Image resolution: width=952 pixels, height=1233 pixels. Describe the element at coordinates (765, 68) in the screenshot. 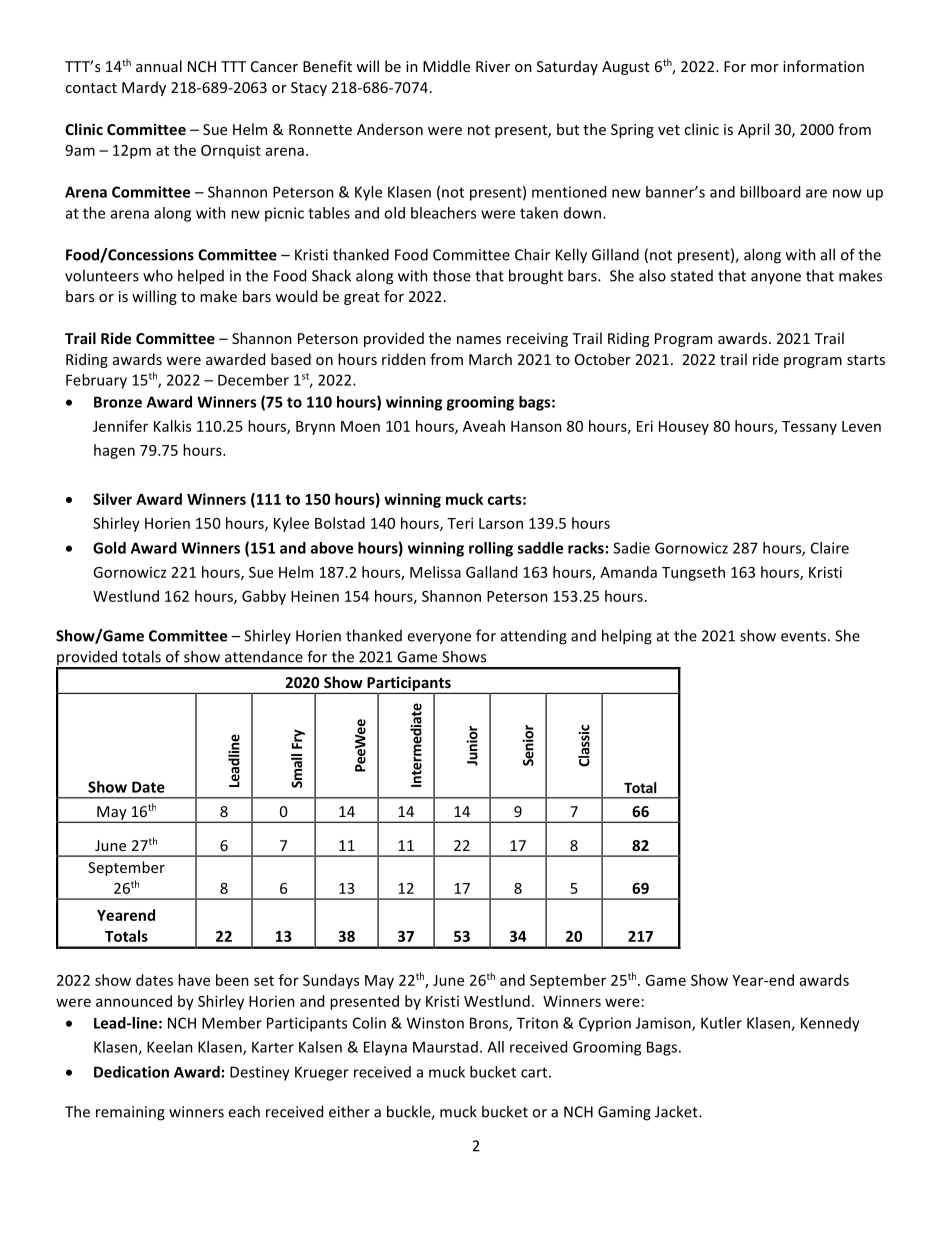

I see `mor` at that location.
